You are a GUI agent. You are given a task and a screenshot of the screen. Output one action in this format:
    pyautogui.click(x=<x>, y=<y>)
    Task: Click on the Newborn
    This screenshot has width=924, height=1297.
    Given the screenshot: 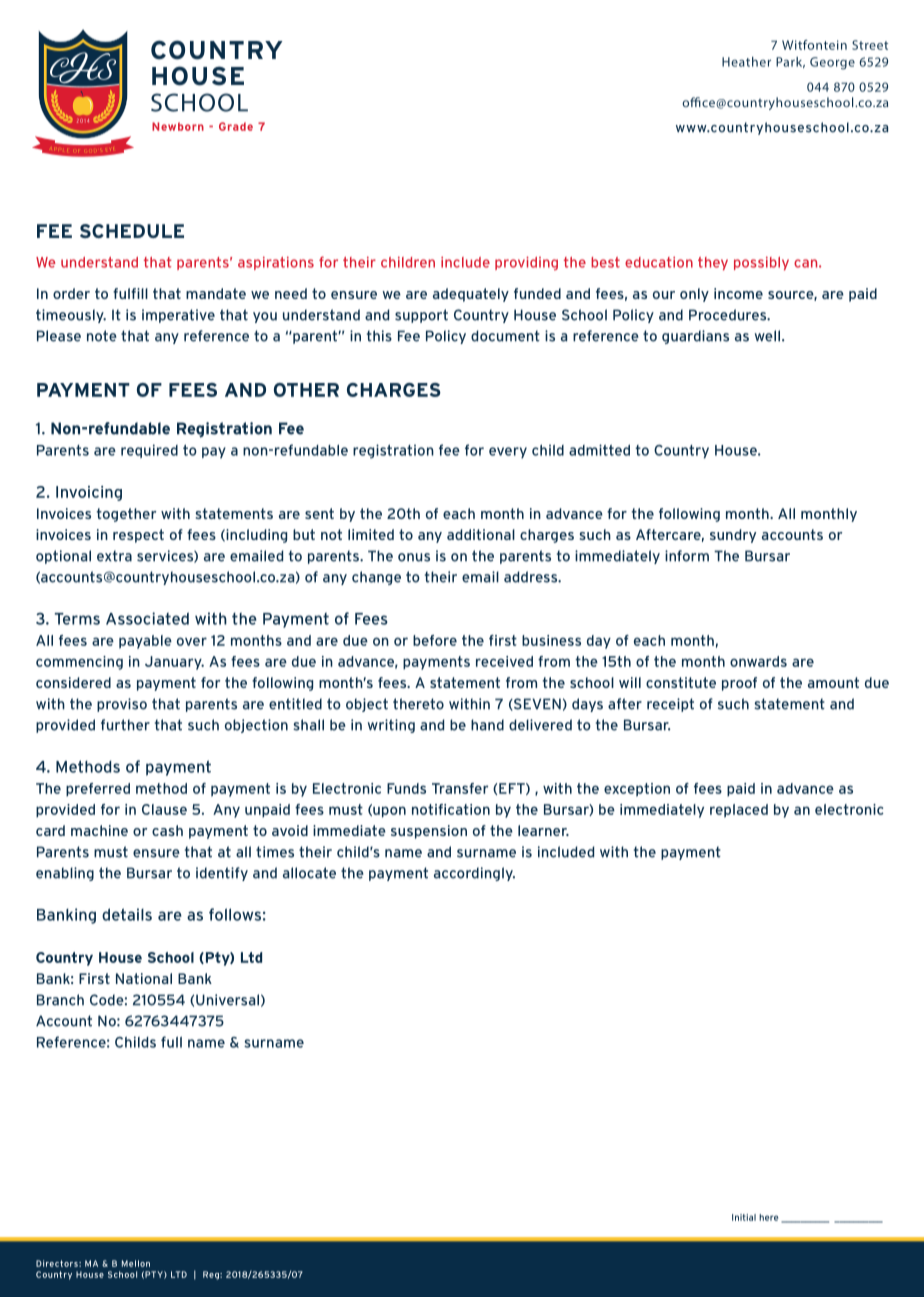 What is the action you would take?
    pyautogui.click(x=178, y=126)
